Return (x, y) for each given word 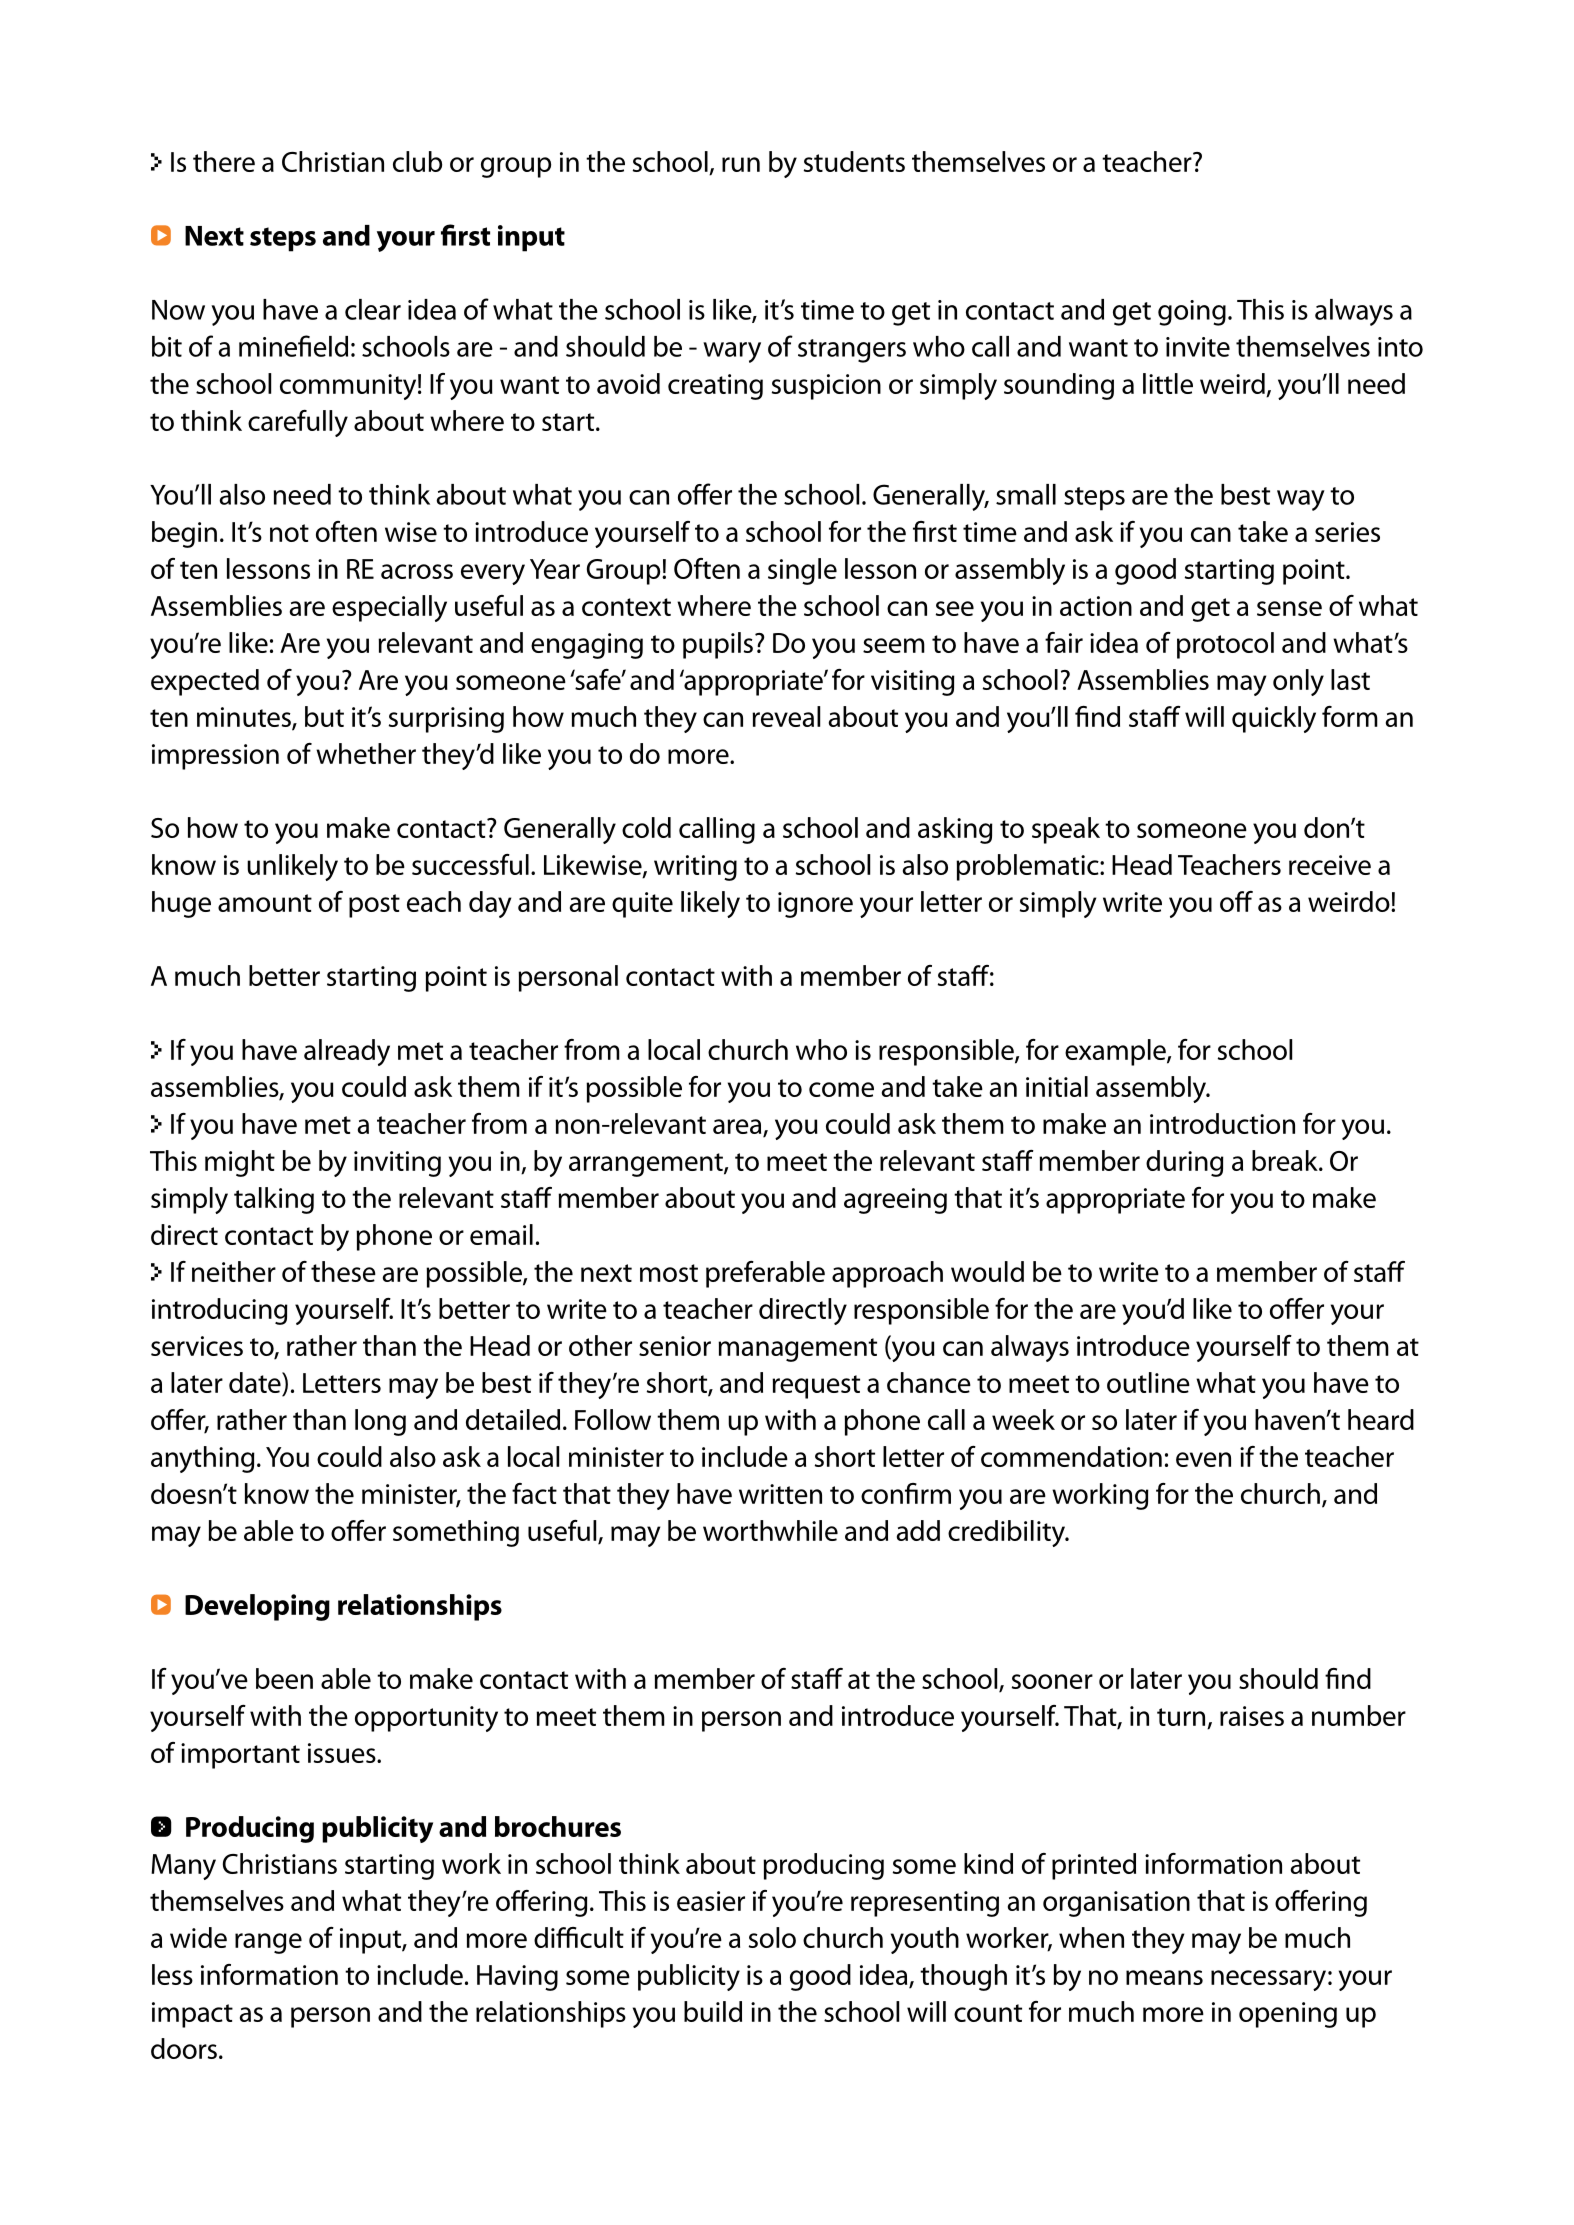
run (741, 164)
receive (1330, 865)
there (224, 161)
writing (695, 868)
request (816, 1387)
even (1203, 1459)
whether (366, 753)
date (256, 1382)
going (1192, 313)
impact (192, 2015)
